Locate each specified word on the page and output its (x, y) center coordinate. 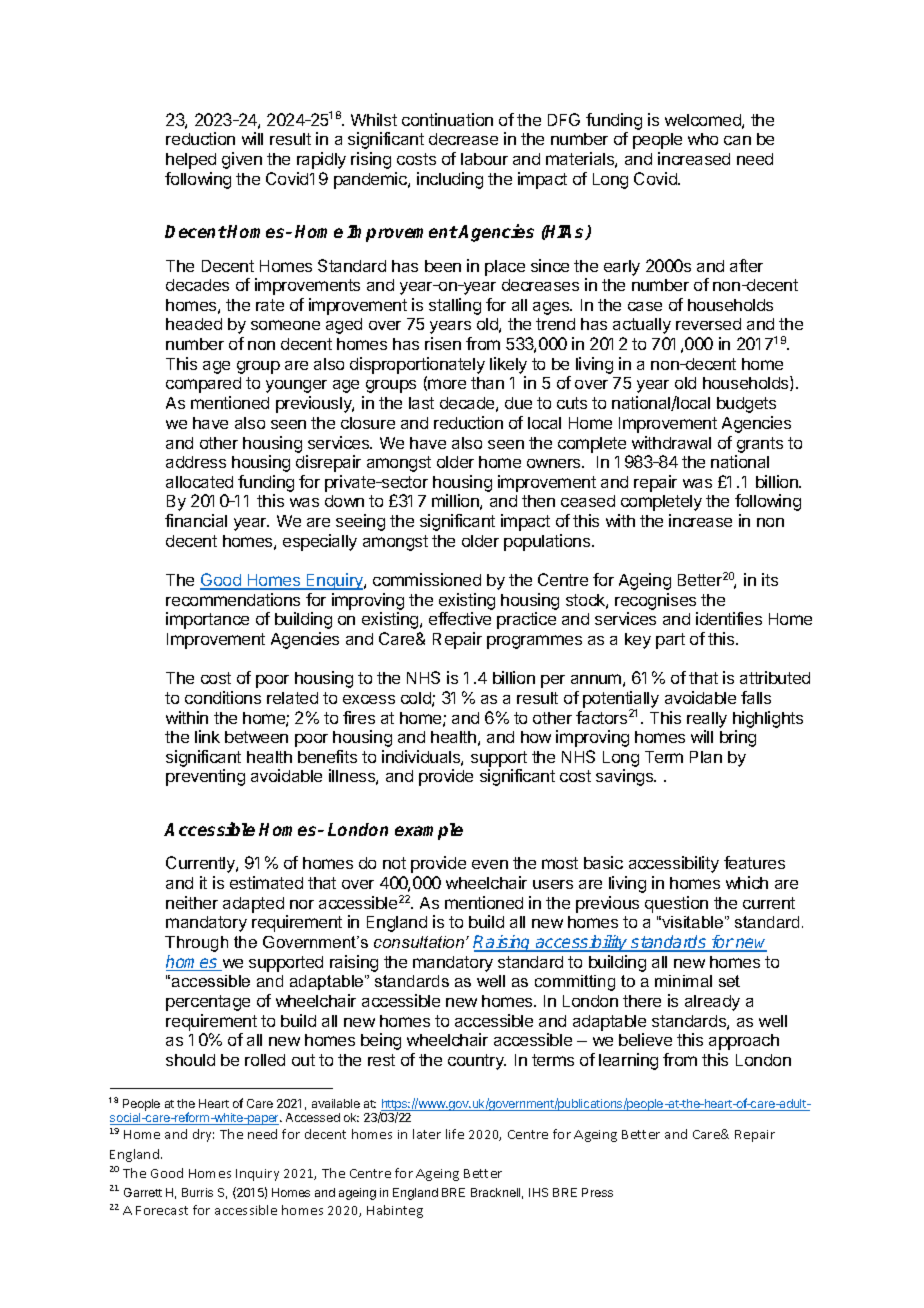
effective (460, 618)
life (455, 1134)
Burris (197, 1192)
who (703, 139)
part (670, 641)
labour (484, 159)
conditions (223, 697)
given (242, 160)
